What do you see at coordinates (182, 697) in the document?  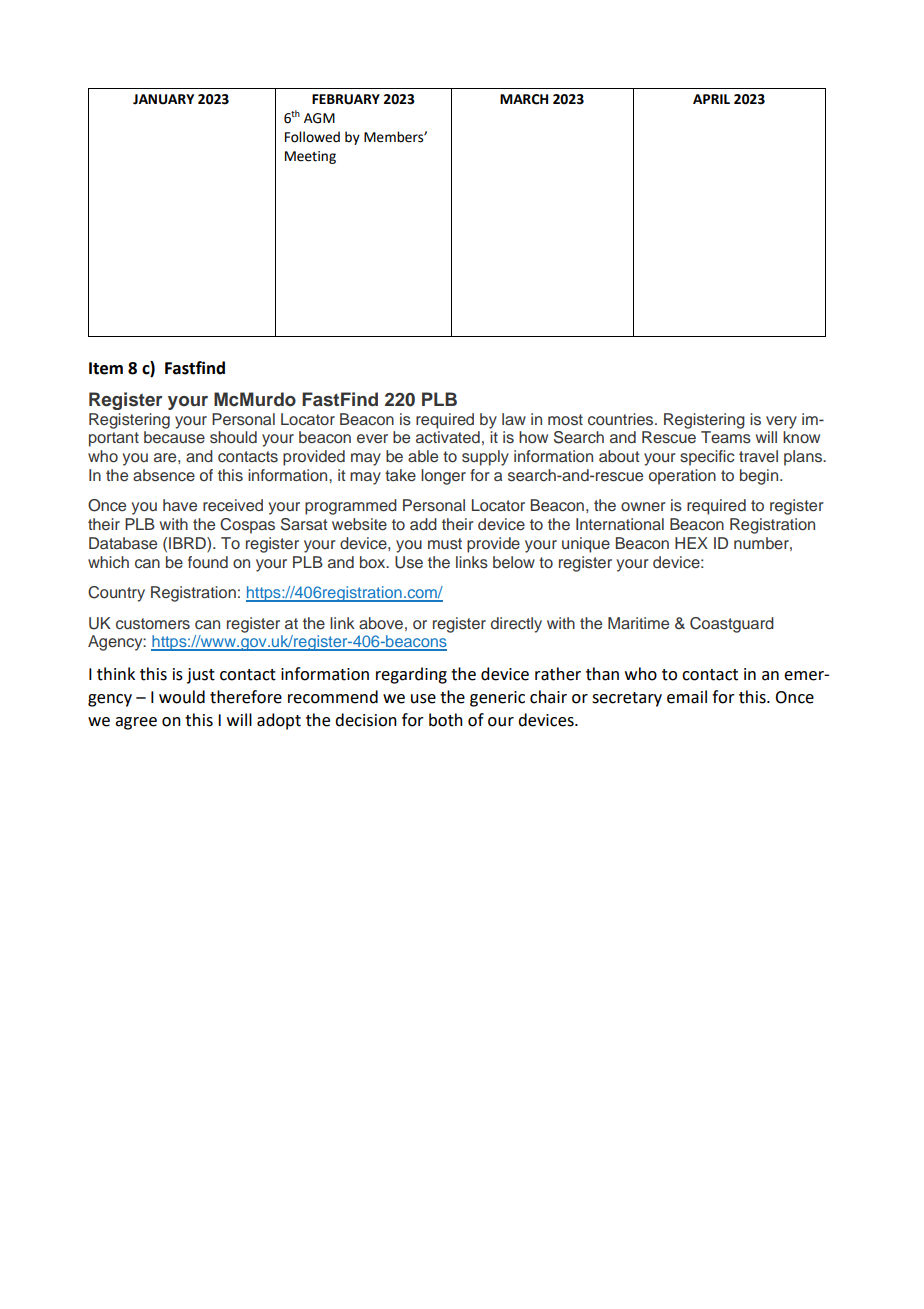 I see `would` at bounding box center [182, 697].
